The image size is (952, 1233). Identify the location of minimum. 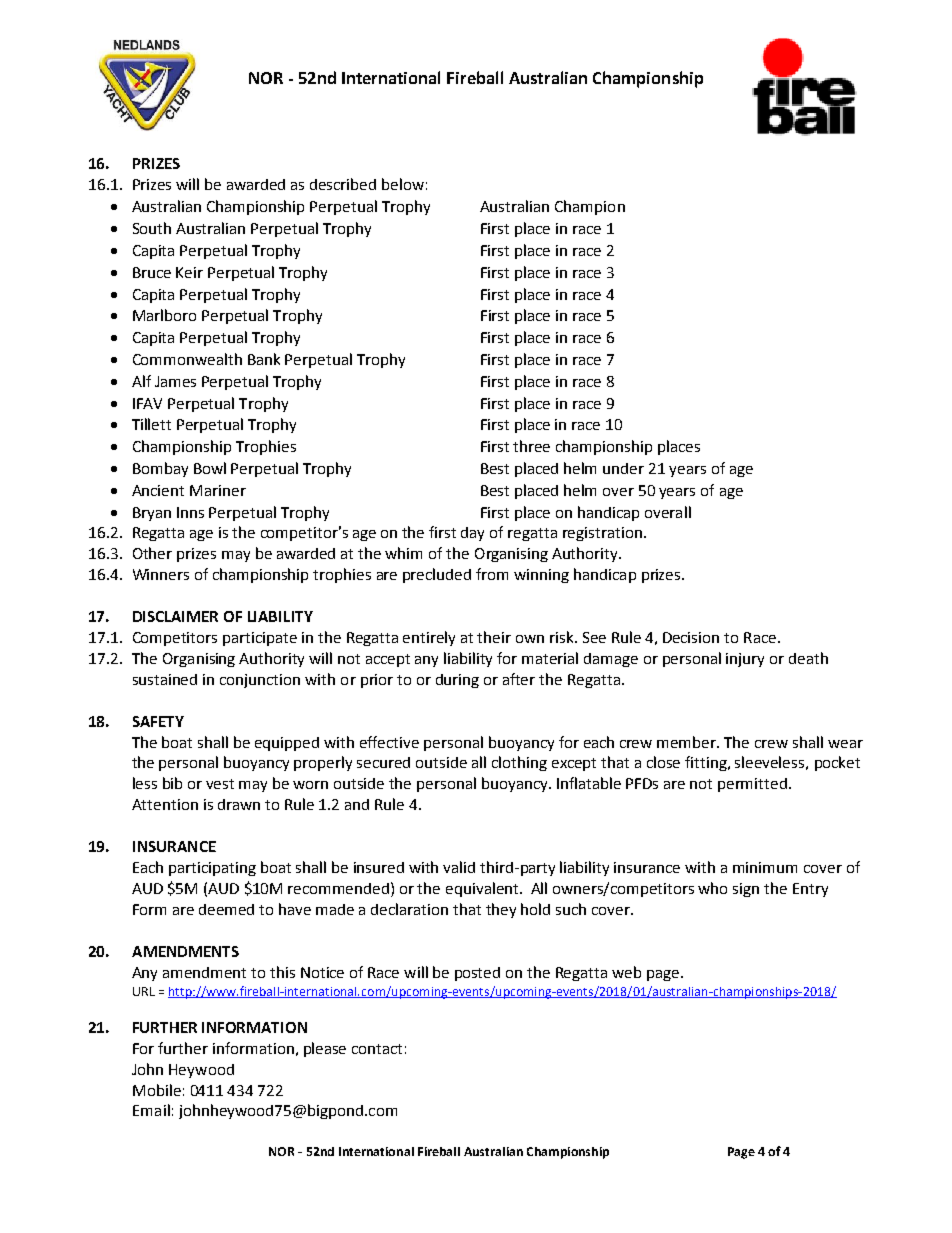
(765, 867).
